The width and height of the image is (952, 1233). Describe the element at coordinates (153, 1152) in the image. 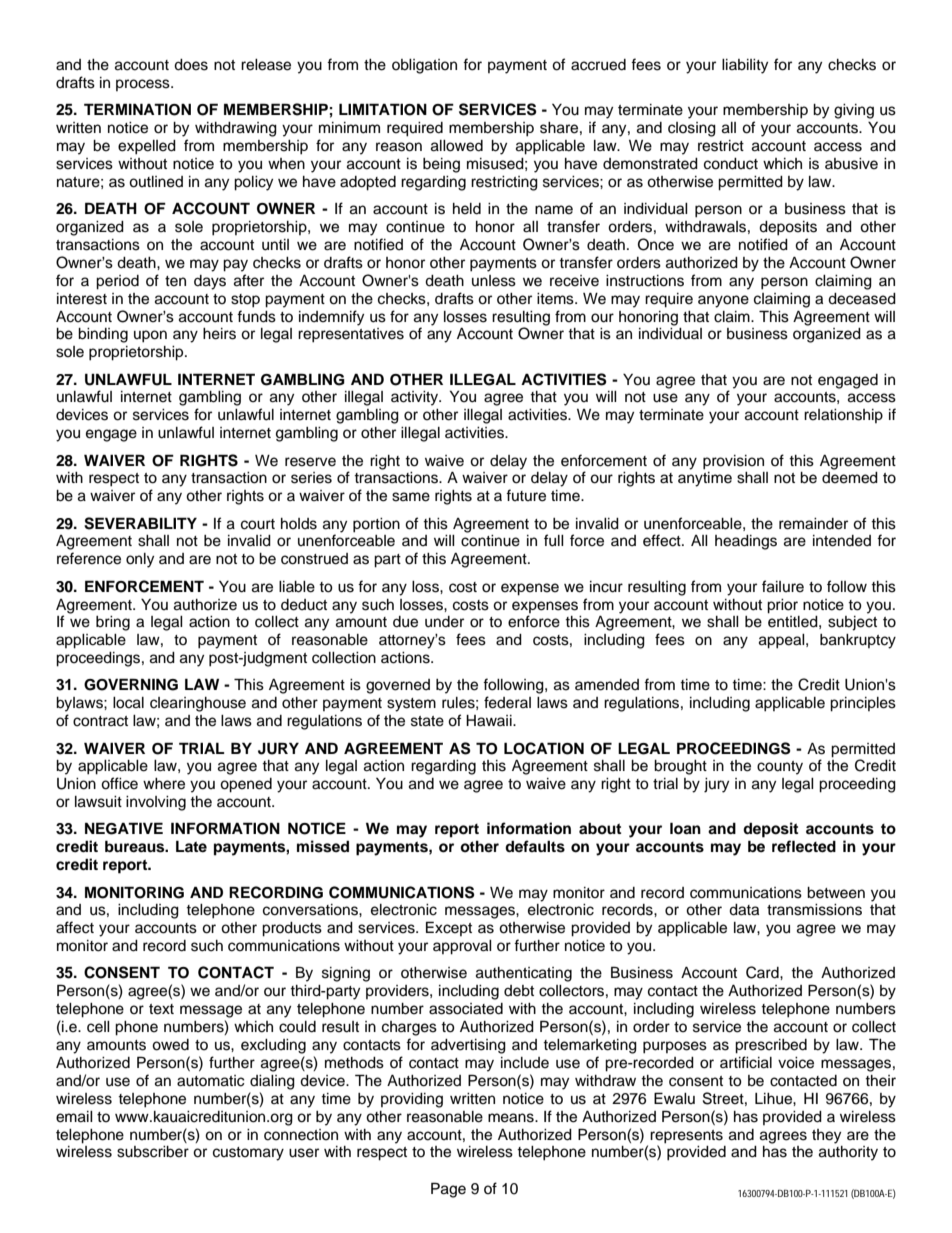

I see `subscriber` at that location.
